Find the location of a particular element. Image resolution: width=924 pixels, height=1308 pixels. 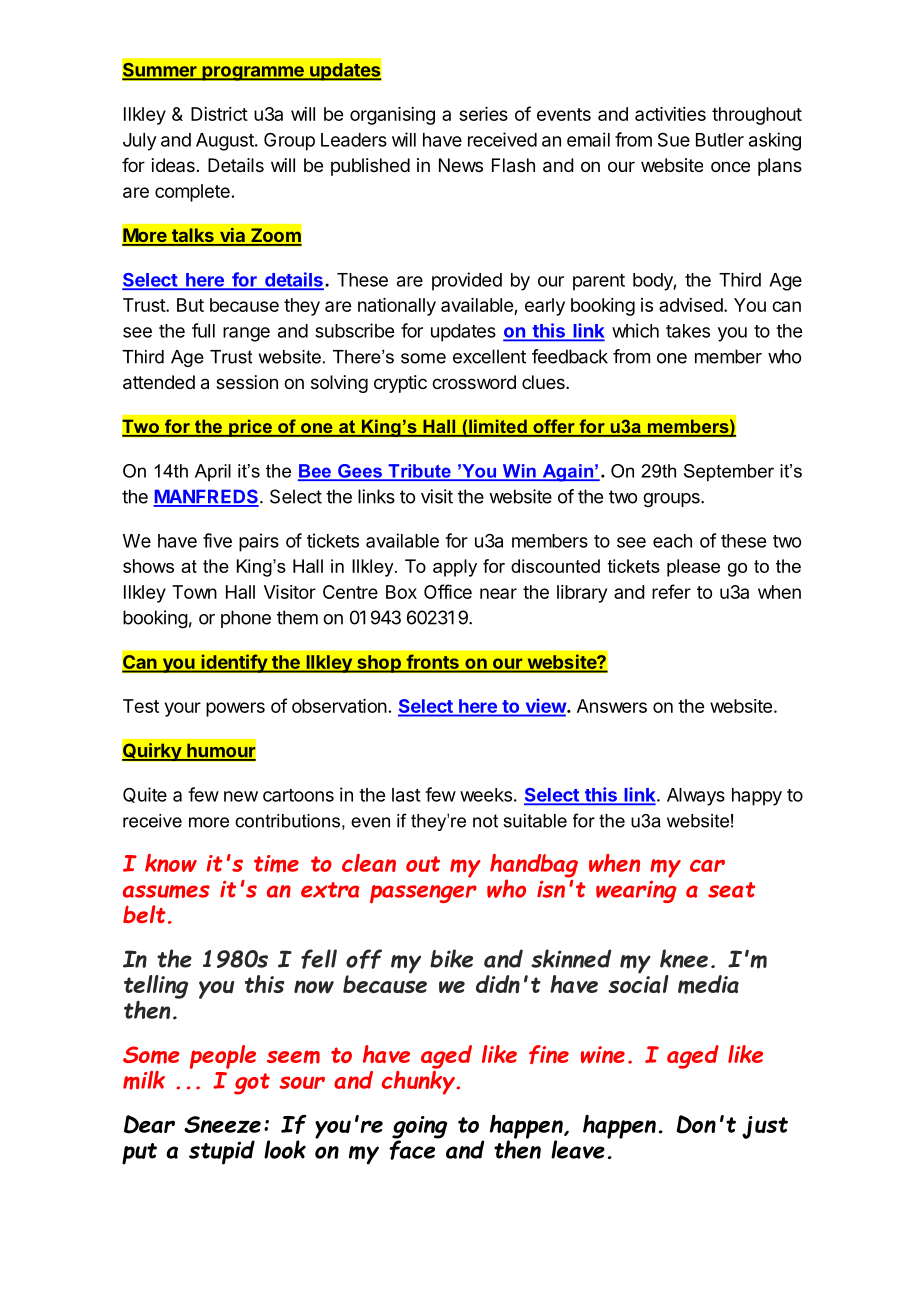

passenger is located at coordinates (423, 894).
